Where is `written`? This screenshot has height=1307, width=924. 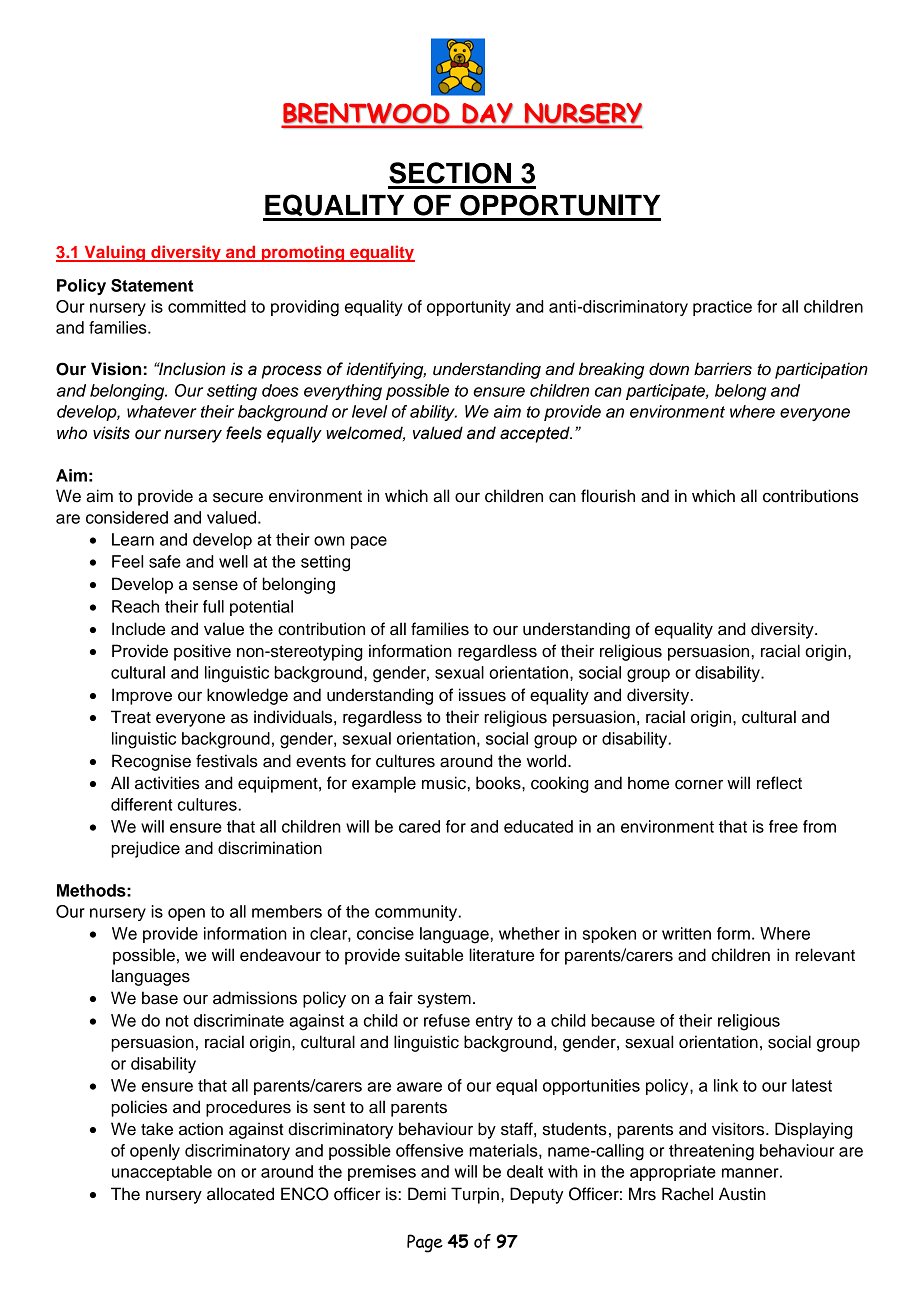
written is located at coordinates (686, 933).
